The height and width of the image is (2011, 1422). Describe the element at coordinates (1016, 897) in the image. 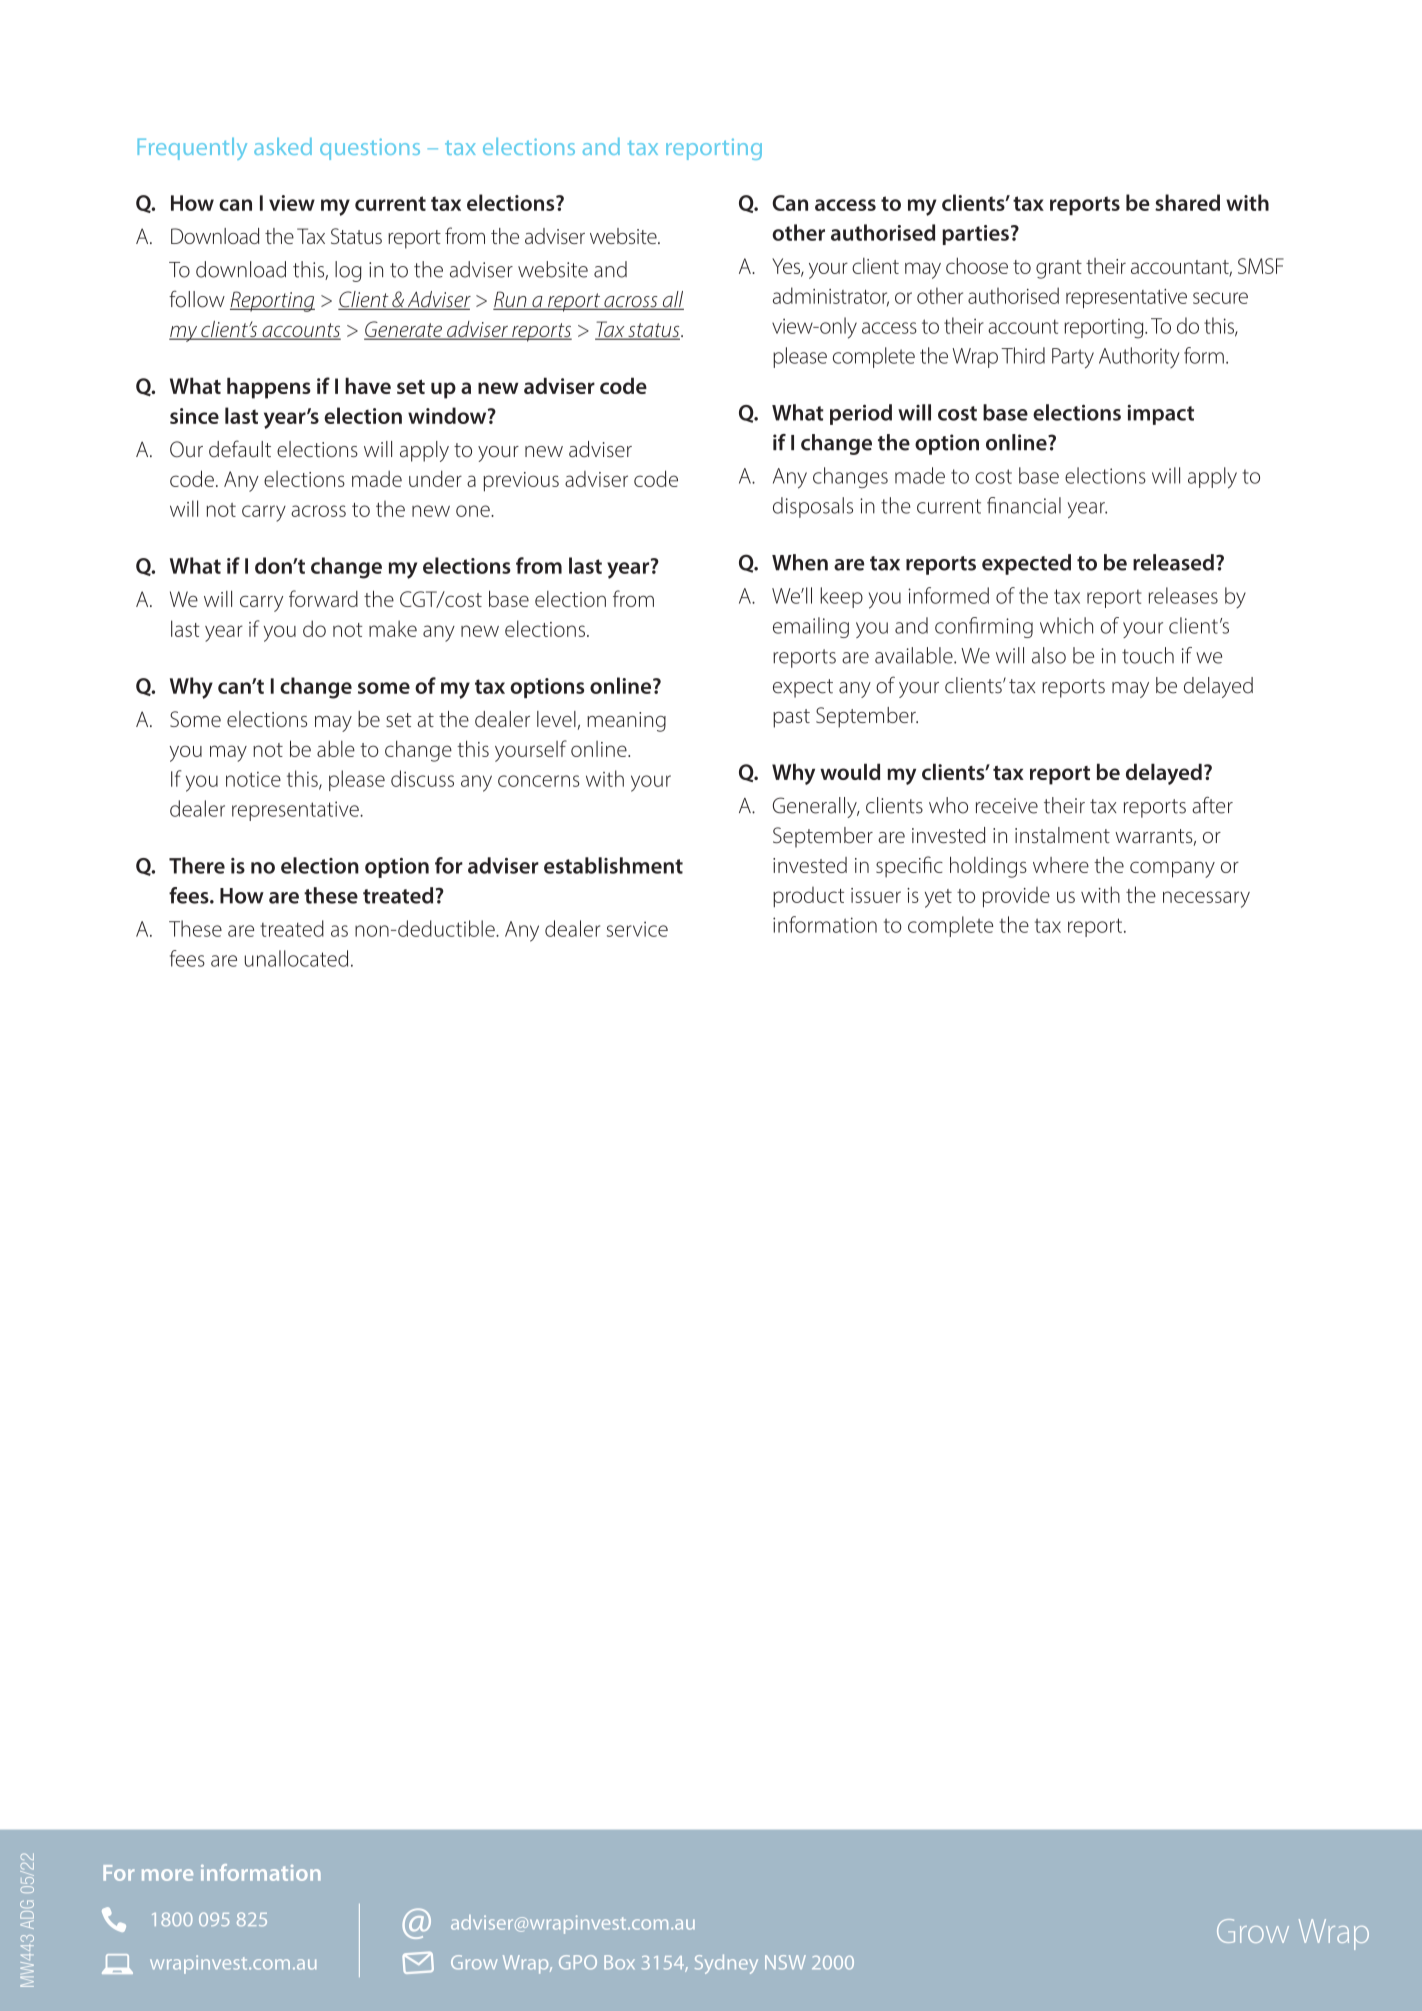

I see `provide` at that location.
